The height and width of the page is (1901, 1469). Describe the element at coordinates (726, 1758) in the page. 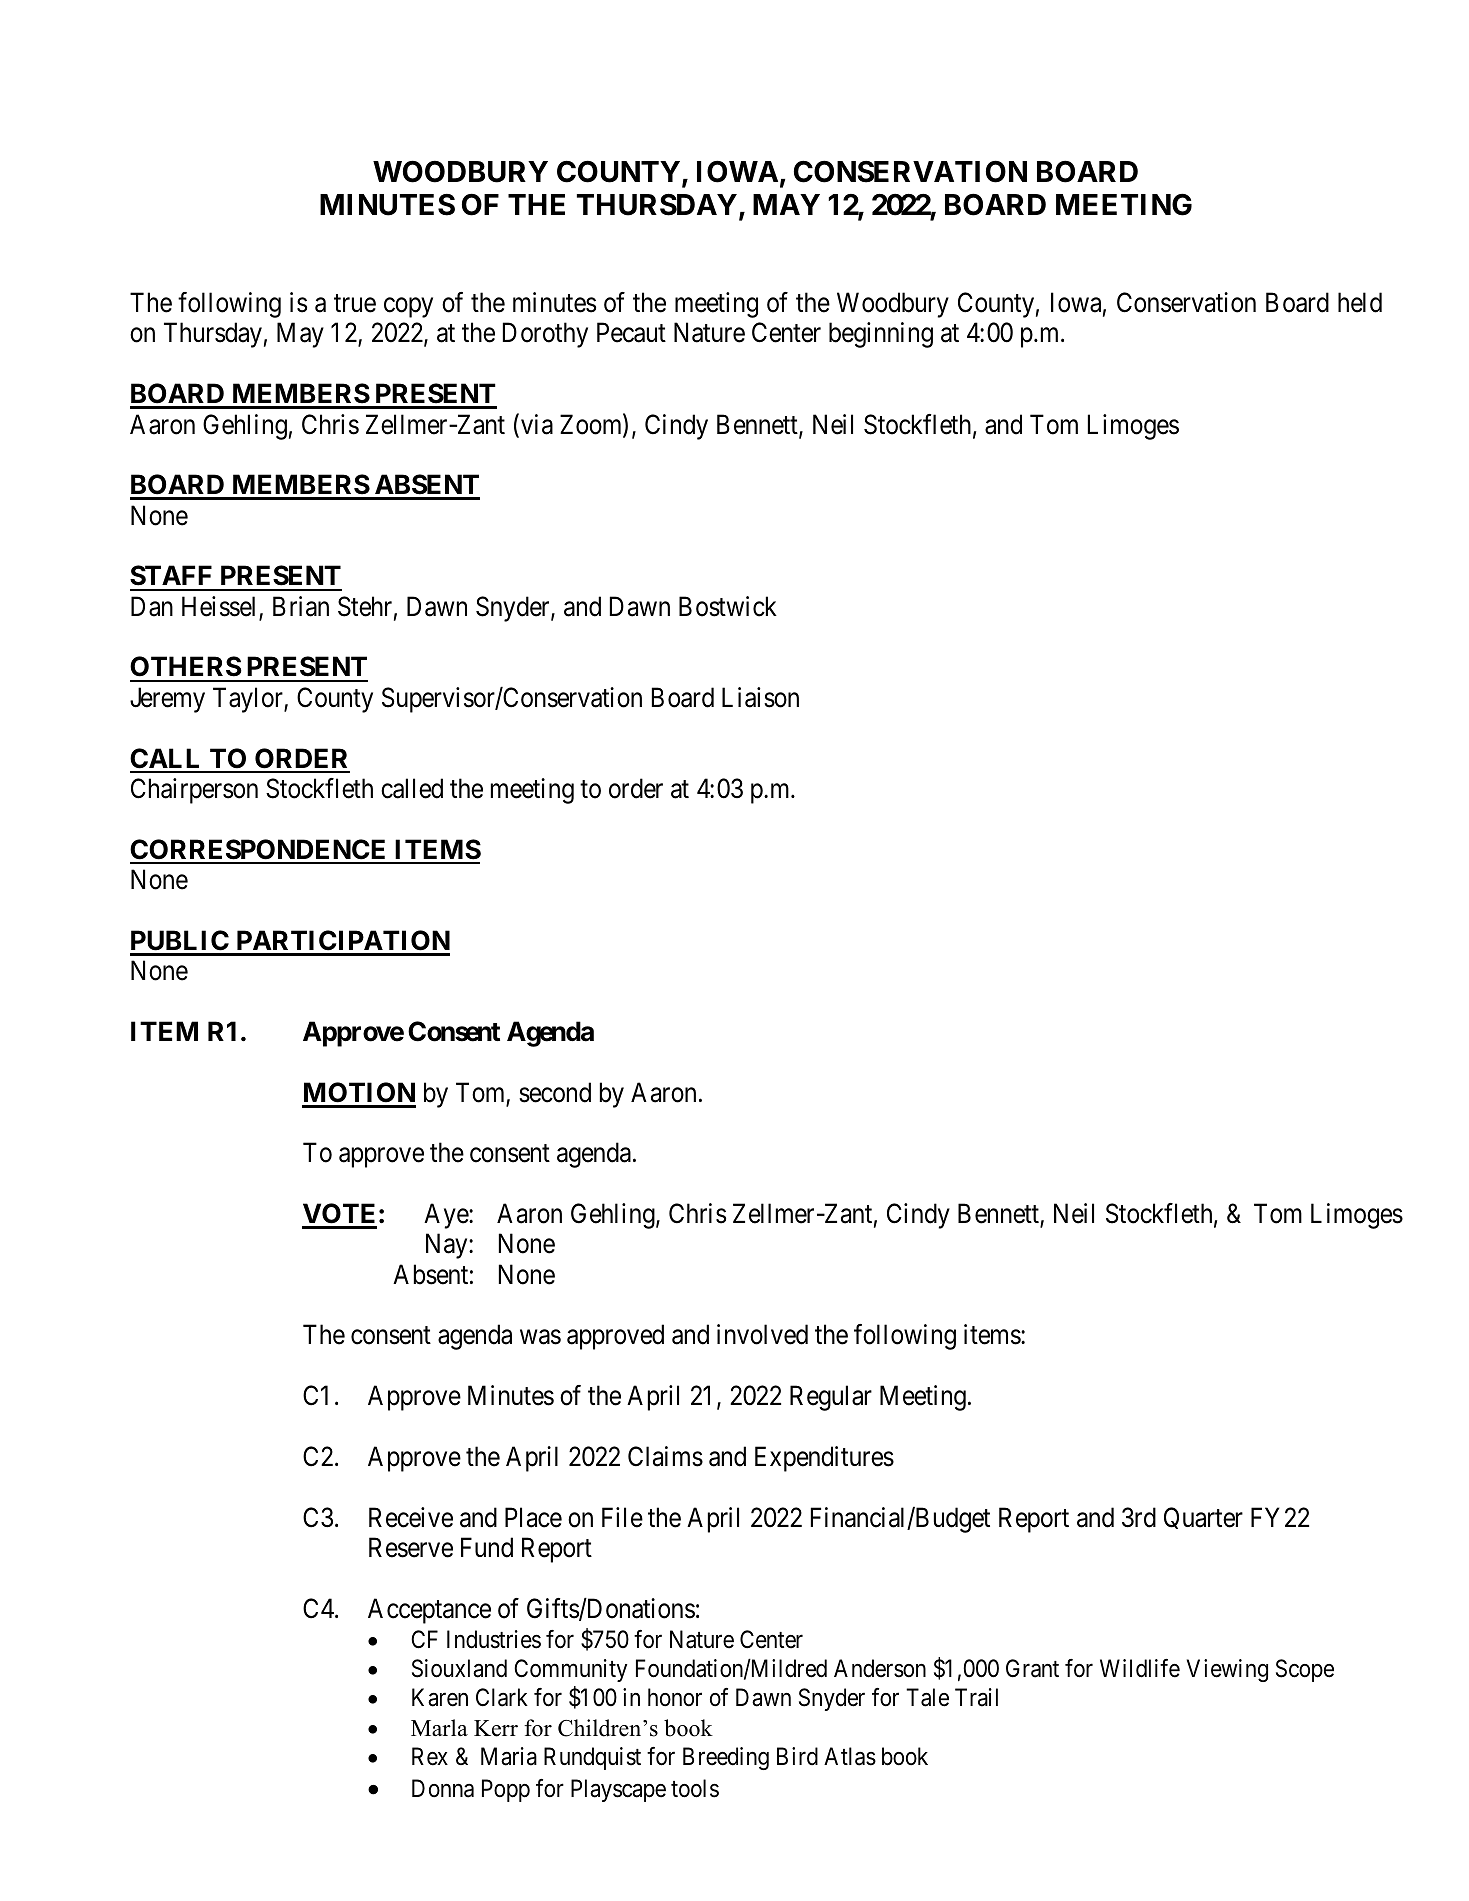

I see `Breeding` at that location.
